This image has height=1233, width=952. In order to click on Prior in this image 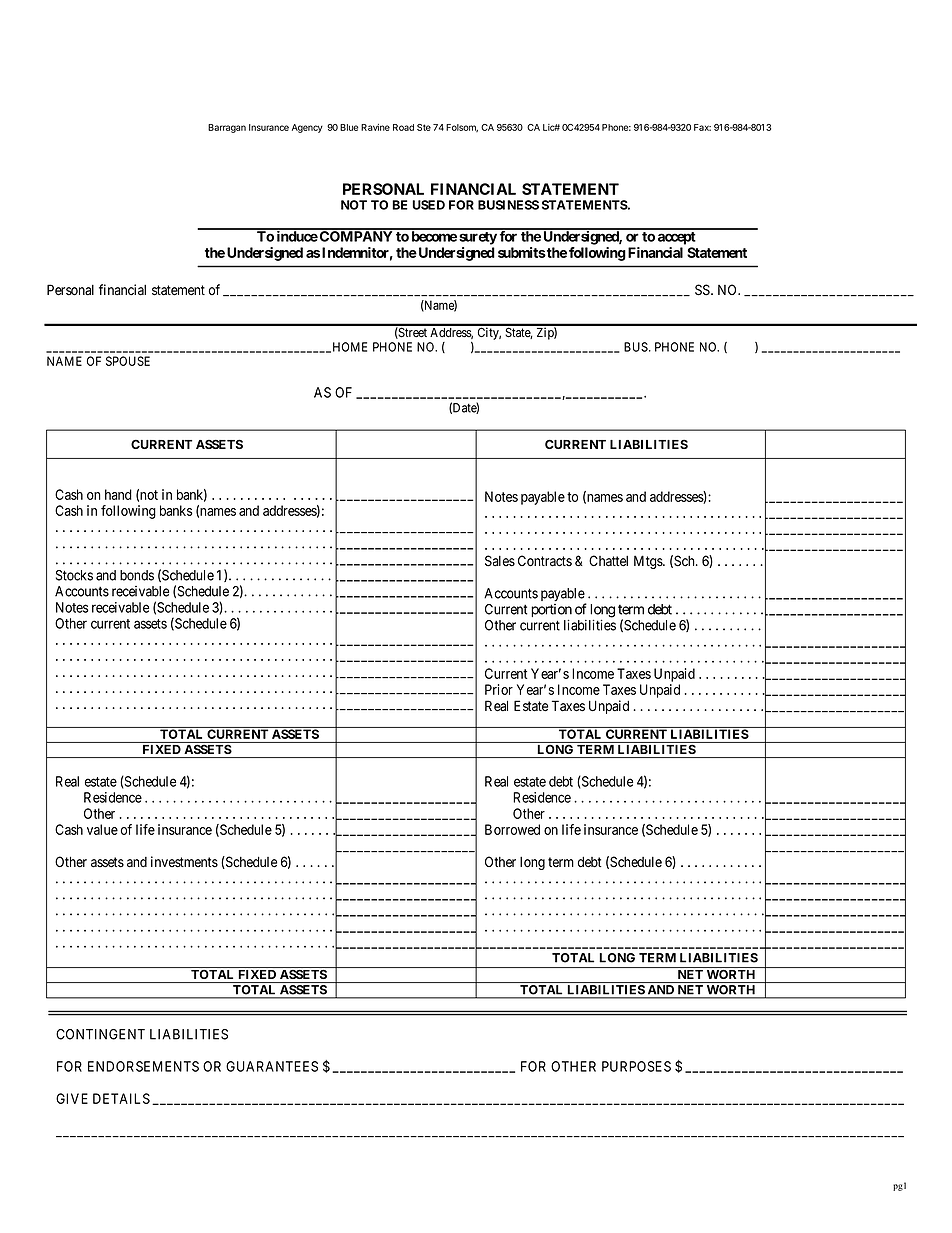, I will do `click(499, 689)`.
